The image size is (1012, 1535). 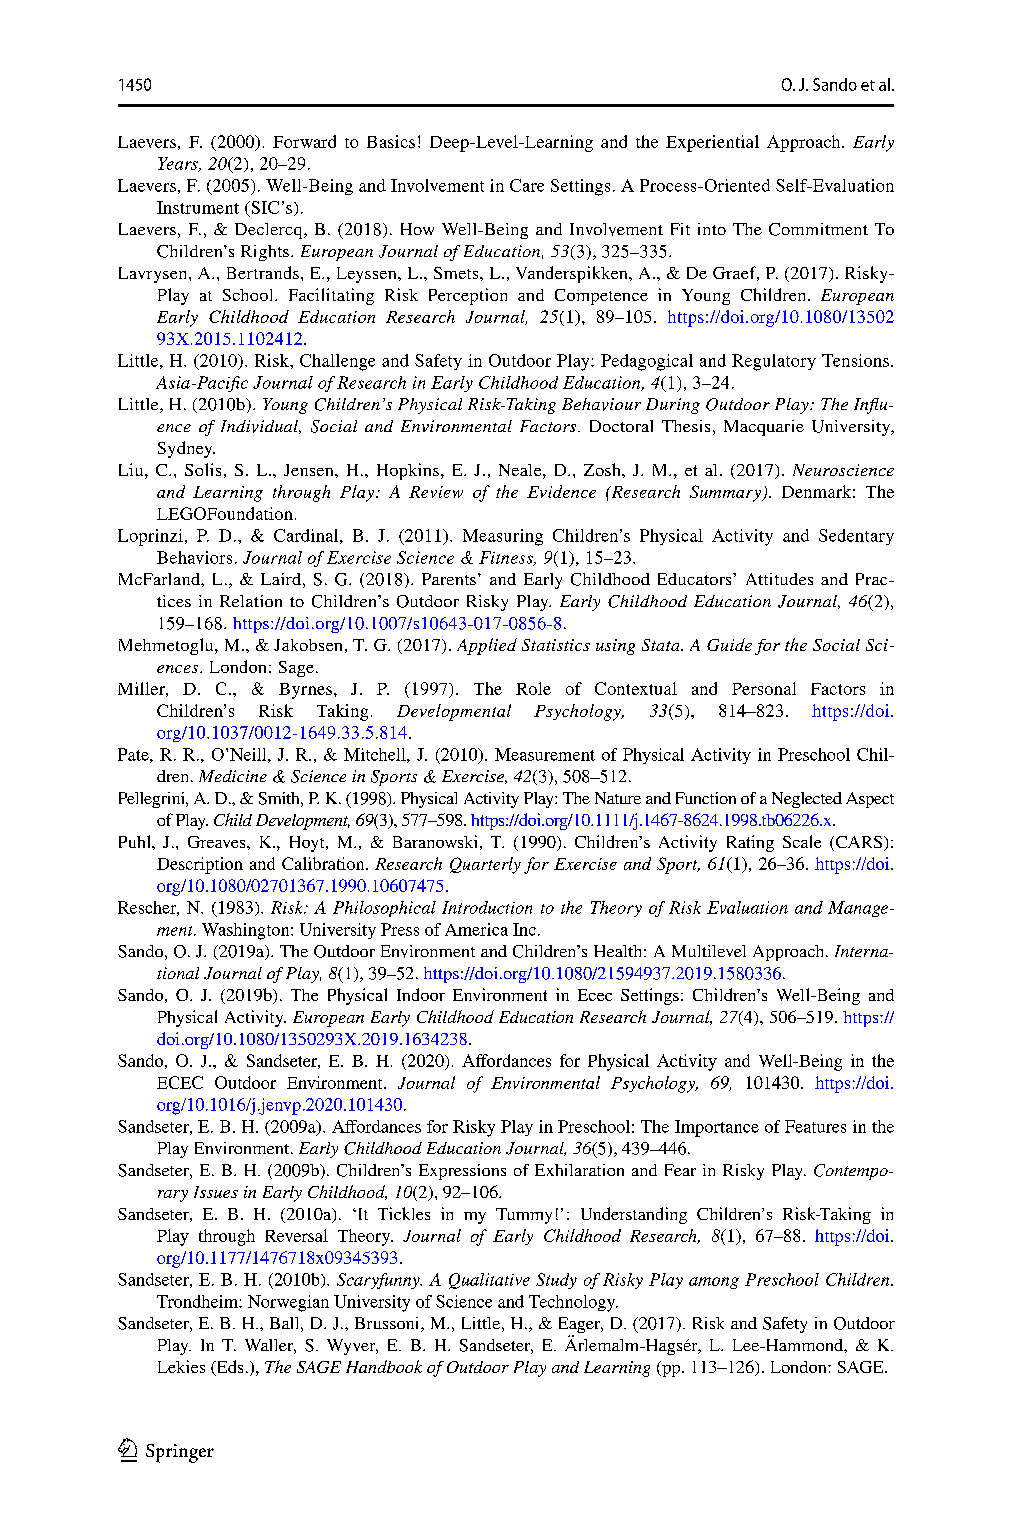 I want to click on Review, so click(x=436, y=492).
